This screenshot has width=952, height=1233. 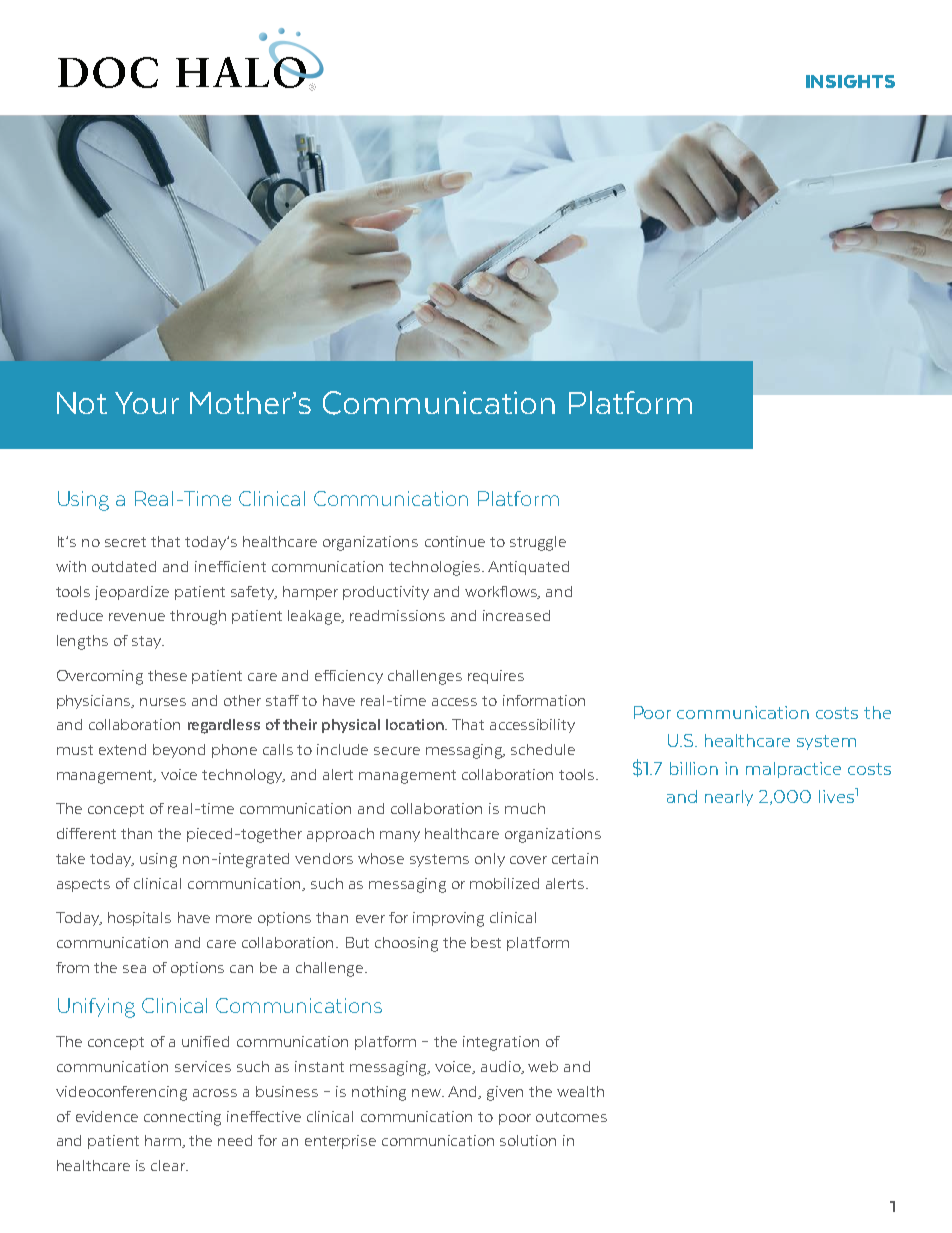 What do you see at coordinates (147, 403) in the screenshot?
I see `Your` at bounding box center [147, 403].
